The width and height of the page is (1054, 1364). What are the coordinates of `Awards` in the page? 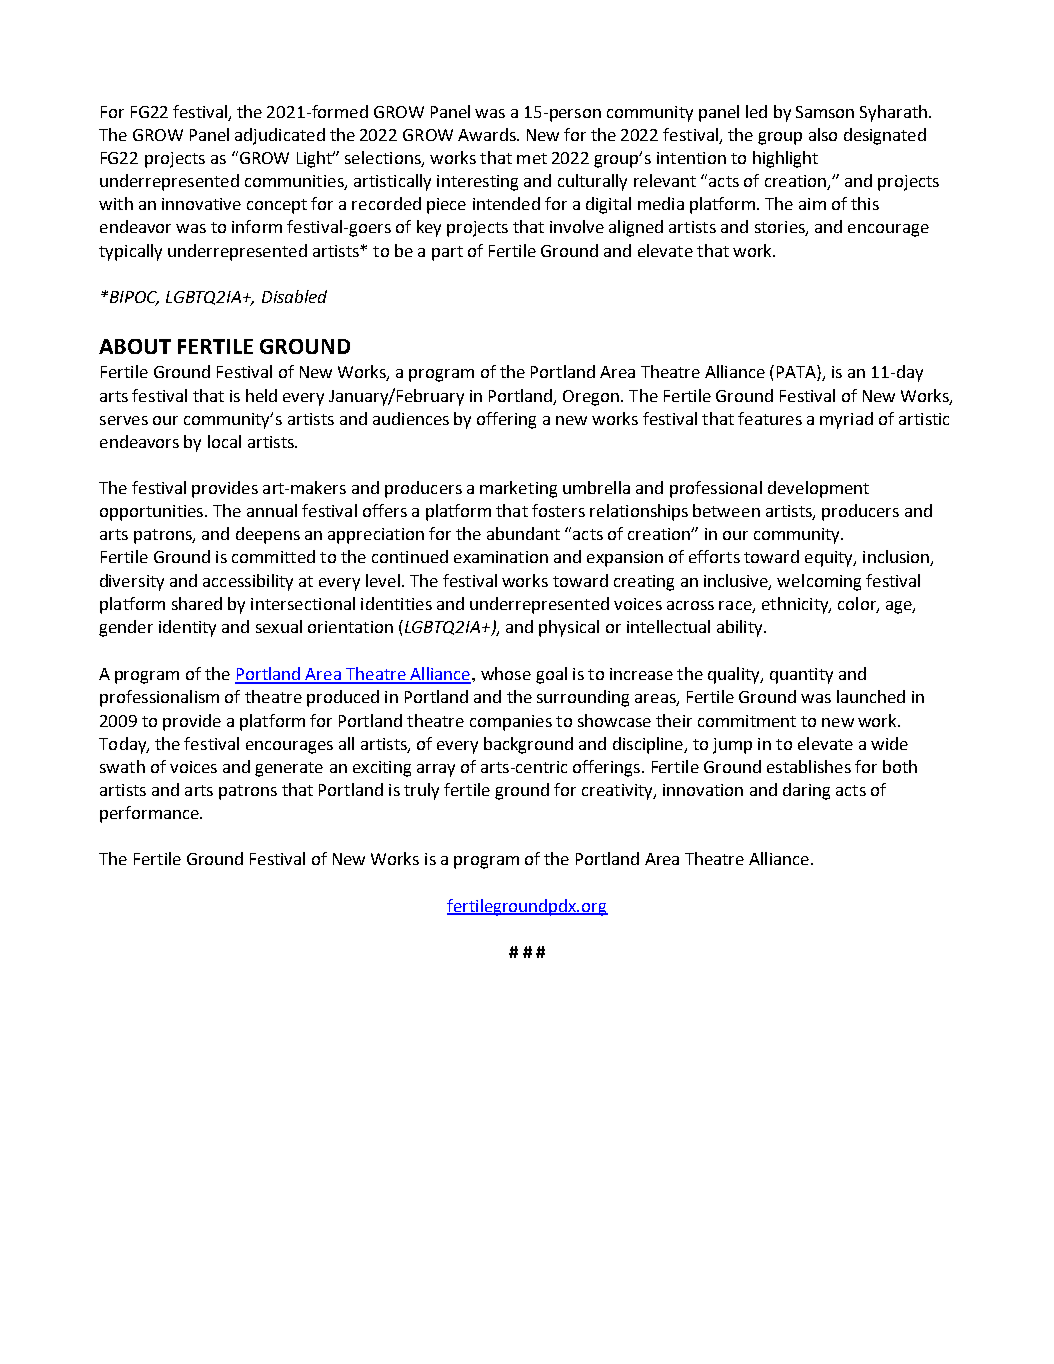 It's located at (488, 134).
